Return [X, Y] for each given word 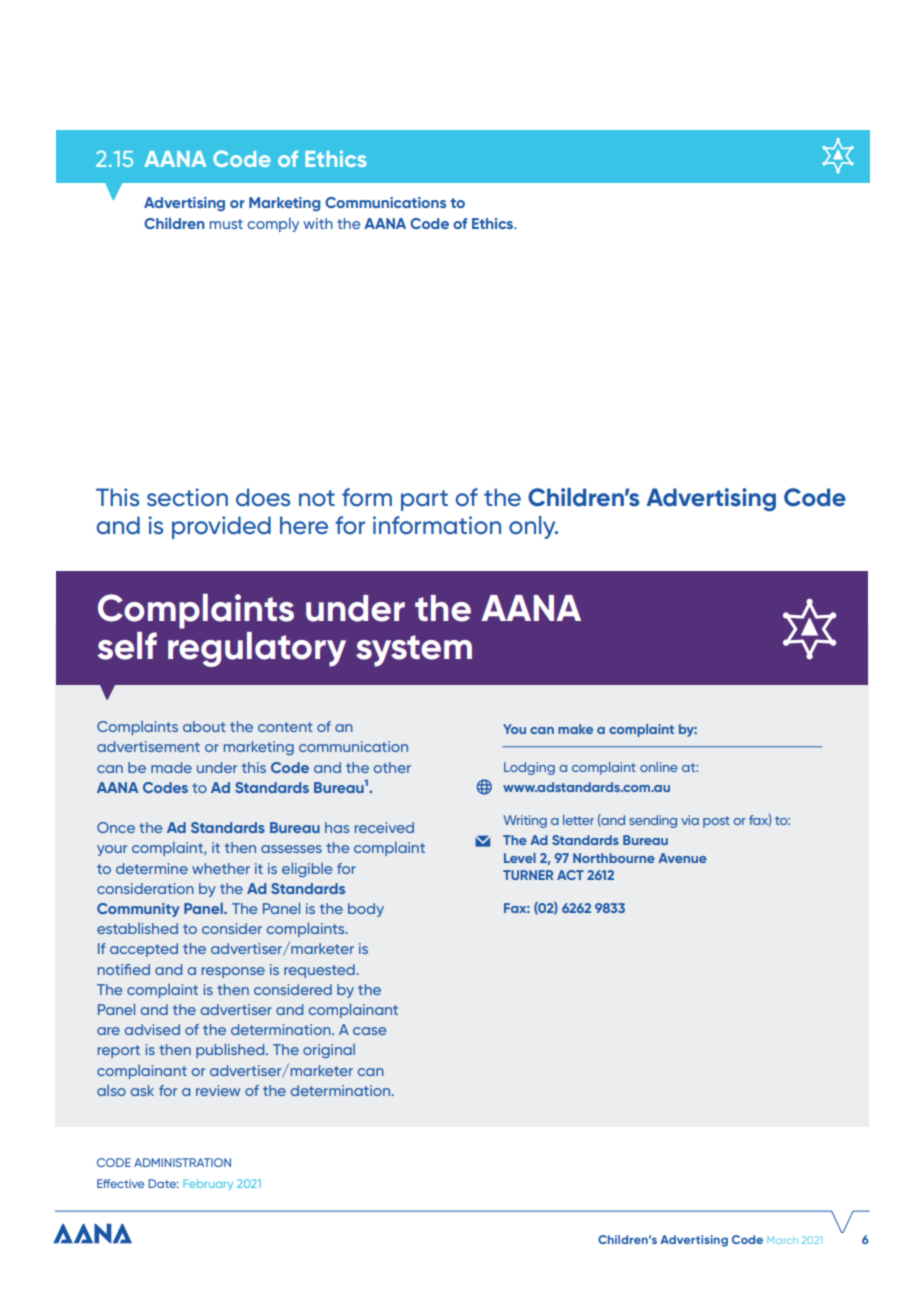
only [533, 527]
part [424, 500]
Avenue [682, 858]
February [208, 1184]
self [127, 646]
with [318, 223]
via [690, 820]
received [384, 827]
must [226, 224]
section [187, 497]
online [659, 767]
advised [152, 1029]
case [369, 1031]
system [414, 651]
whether [221, 868]
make [575, 729]
